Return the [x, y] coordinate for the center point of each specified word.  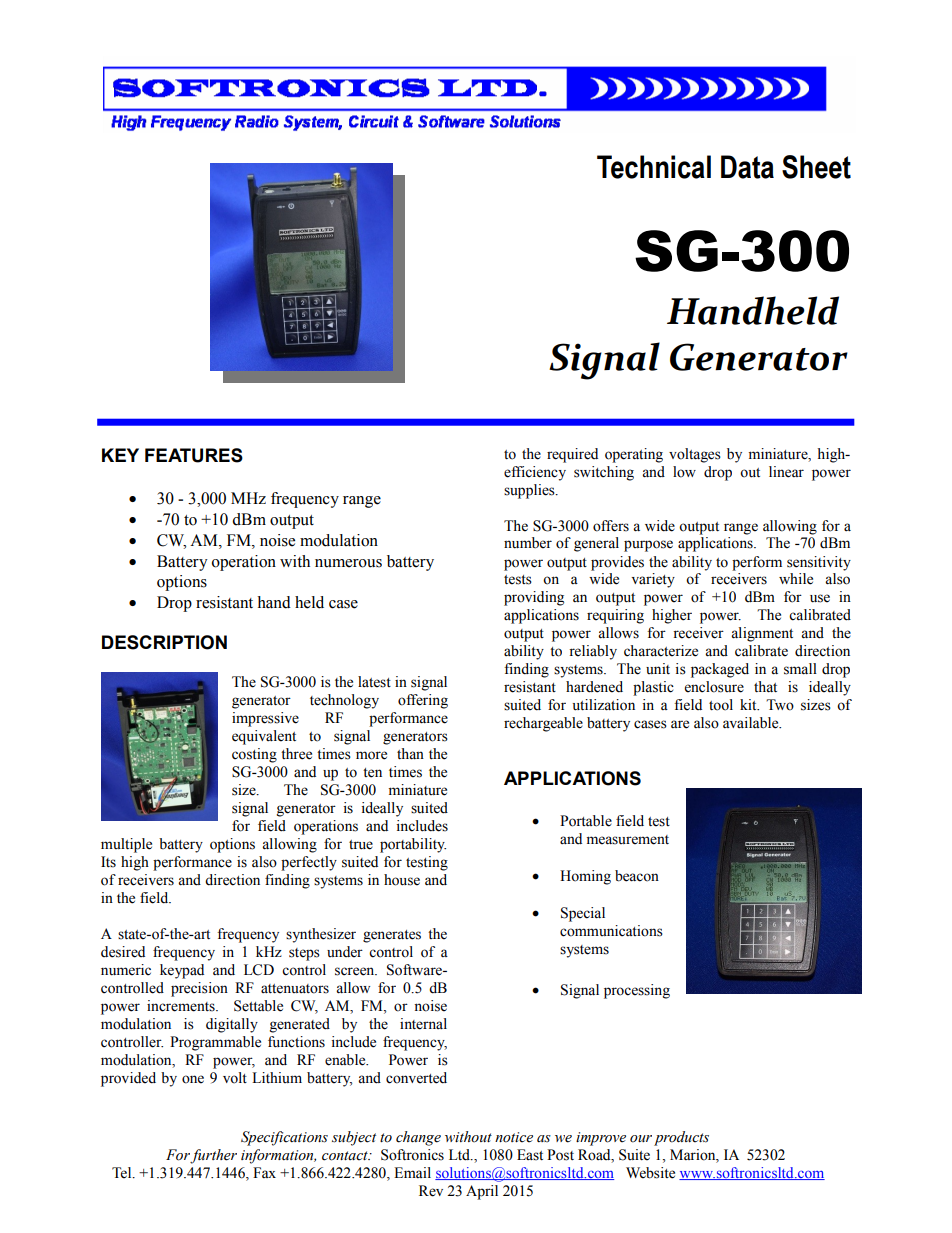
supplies [530, 491]
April [482, 1192]
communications [611, 931]
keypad [182, 971]
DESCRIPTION [164, 642]
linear [786, 472]
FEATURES [194, 455]
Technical [654, 167]
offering [423, 701]
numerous [348, 563]
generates [392, 936]
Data [747, 167]
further [213, 1156]
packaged [720, 670]
